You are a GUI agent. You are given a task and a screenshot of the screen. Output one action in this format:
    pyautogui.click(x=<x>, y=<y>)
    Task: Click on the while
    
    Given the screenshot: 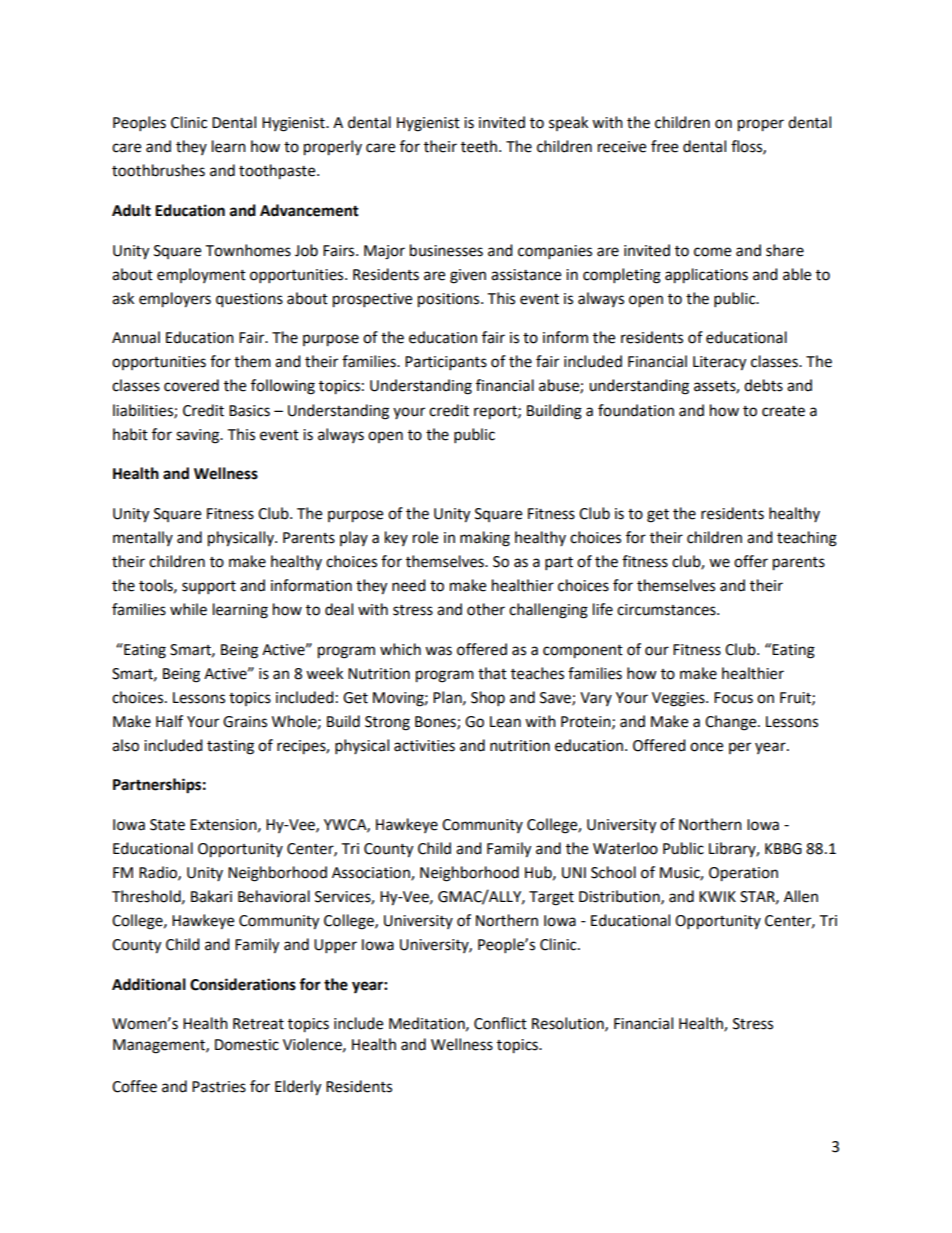 What is the action you would take?
    pyautogui.click(x=188, y=609)
